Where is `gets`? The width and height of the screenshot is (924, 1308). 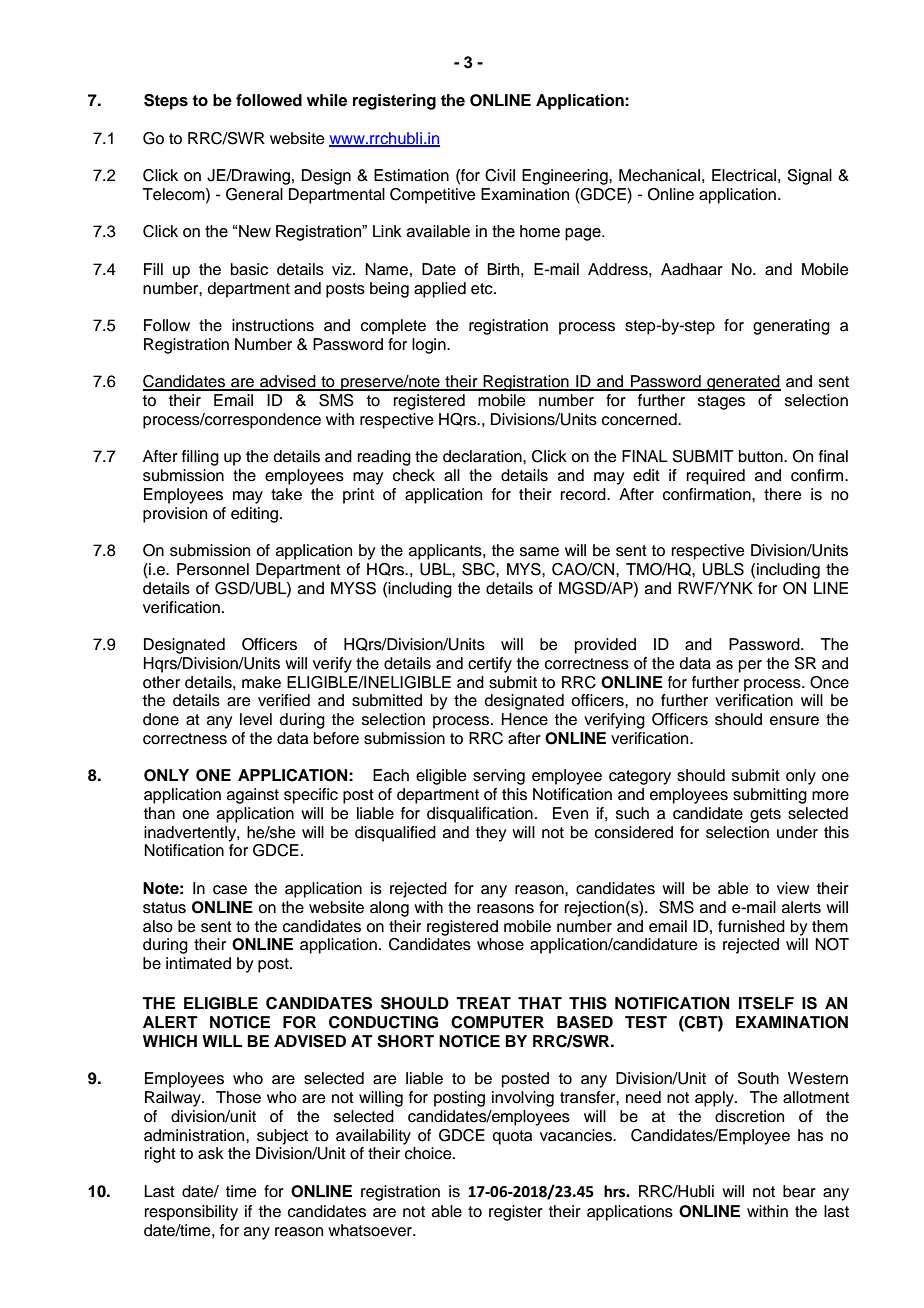
gets is located at coordinates (765, 815).
